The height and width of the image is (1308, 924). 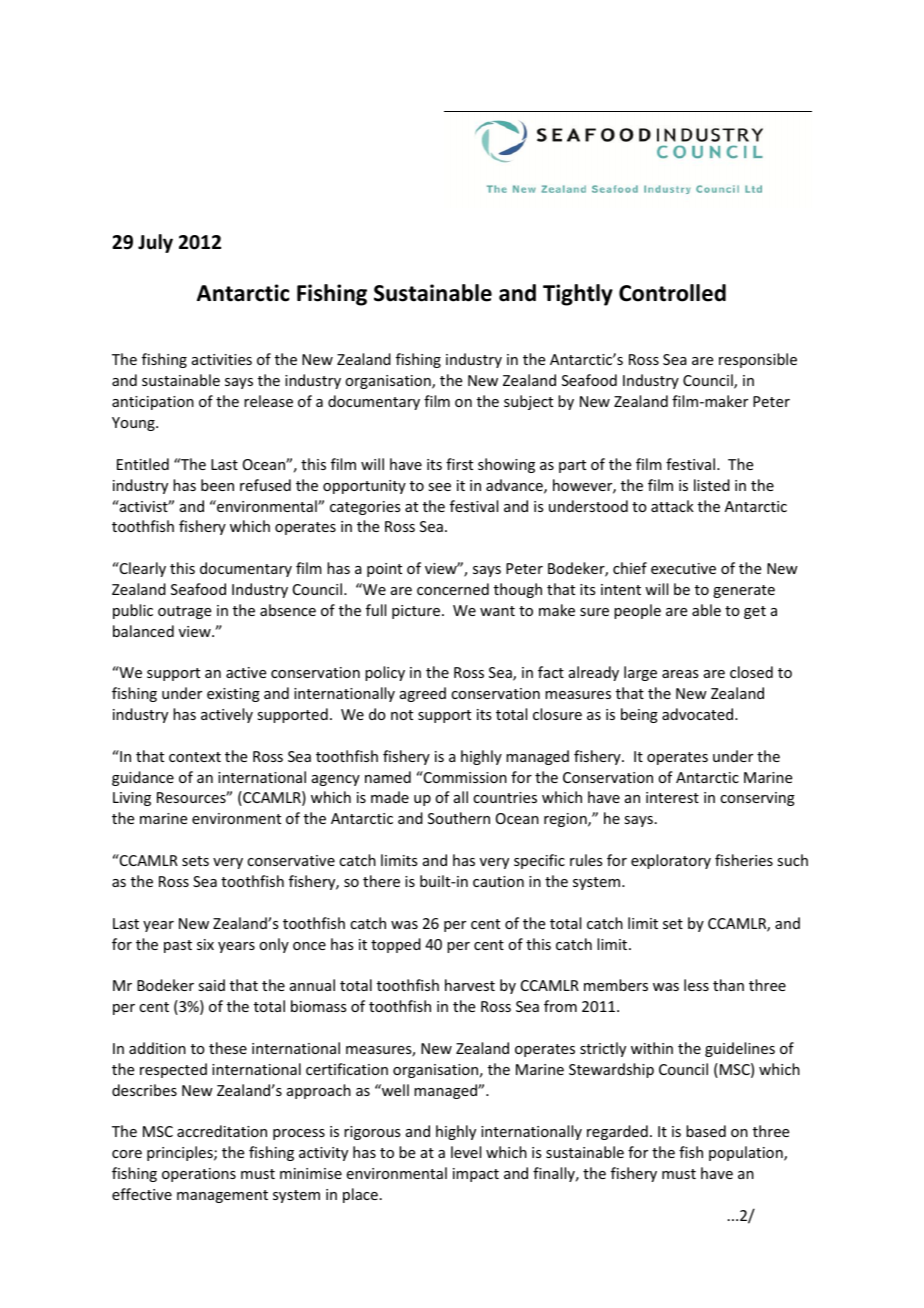 What do you see at coordinates (672, 293) in the image?
I see `Controlled` at bounding box center [672, 293].
